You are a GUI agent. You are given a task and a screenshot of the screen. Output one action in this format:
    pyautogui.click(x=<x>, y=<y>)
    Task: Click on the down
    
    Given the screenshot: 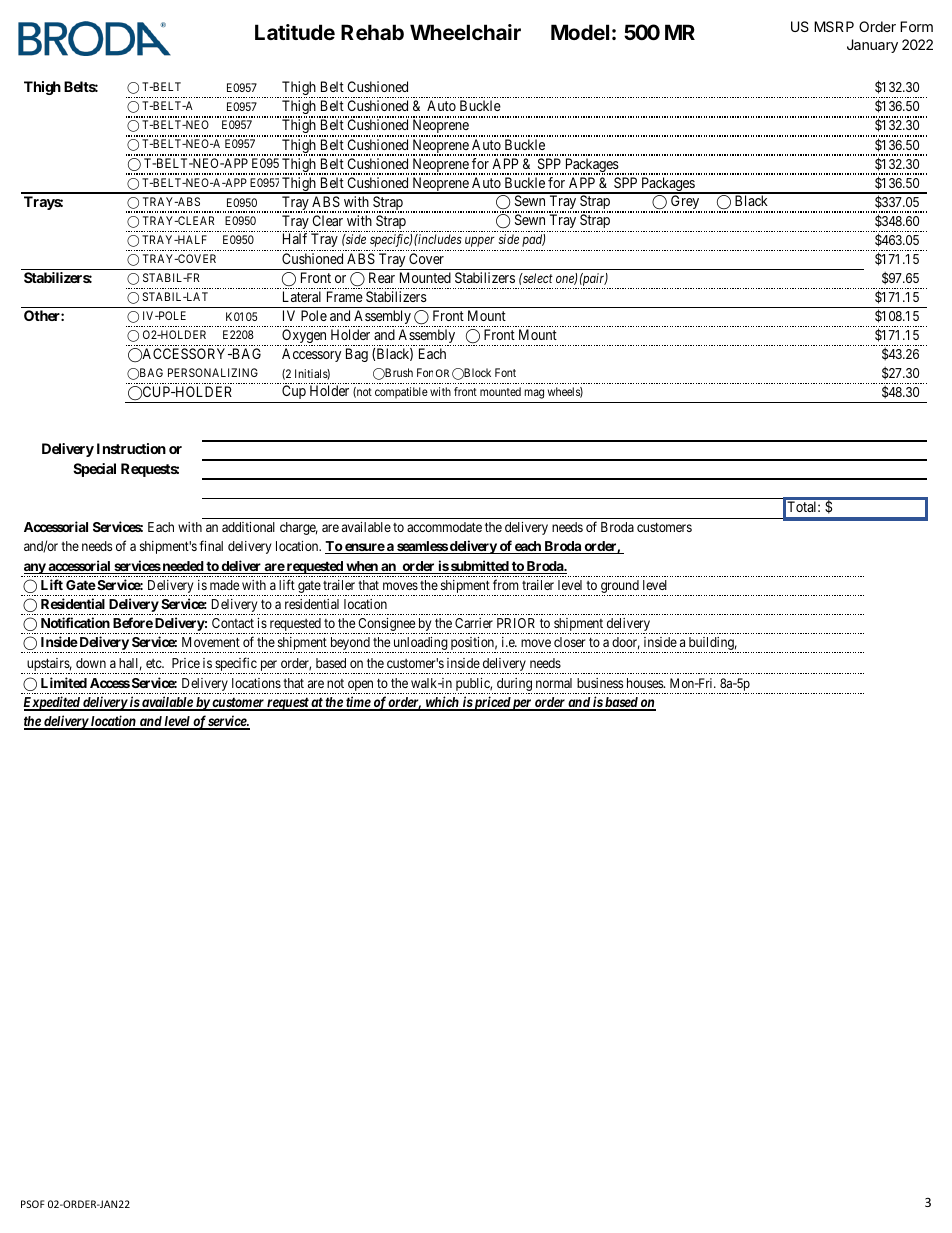 What is the action you would take?
    pyautogui.click(x=91, y=663)
